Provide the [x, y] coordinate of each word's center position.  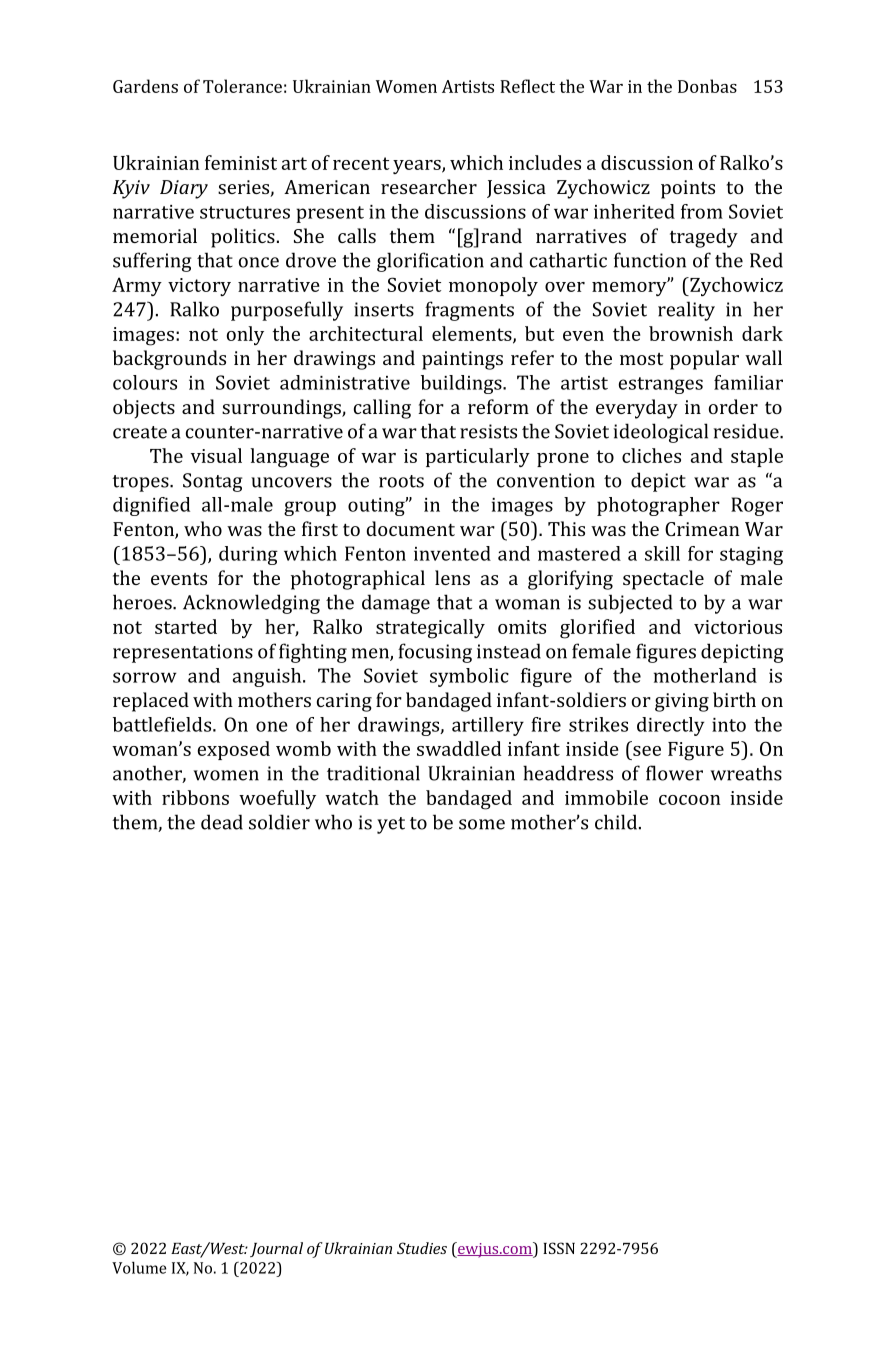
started [186, 626]
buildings [462, 384]
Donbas [707, 86]
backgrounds [169, 360]
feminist [241, 162]
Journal [276, 1249]
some [482, 824]
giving [682, 702]
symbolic [469, 677]
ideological [661, 433]
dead [222, 822]
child [617, 822]
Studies [422, 1248]
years [418, 167]
